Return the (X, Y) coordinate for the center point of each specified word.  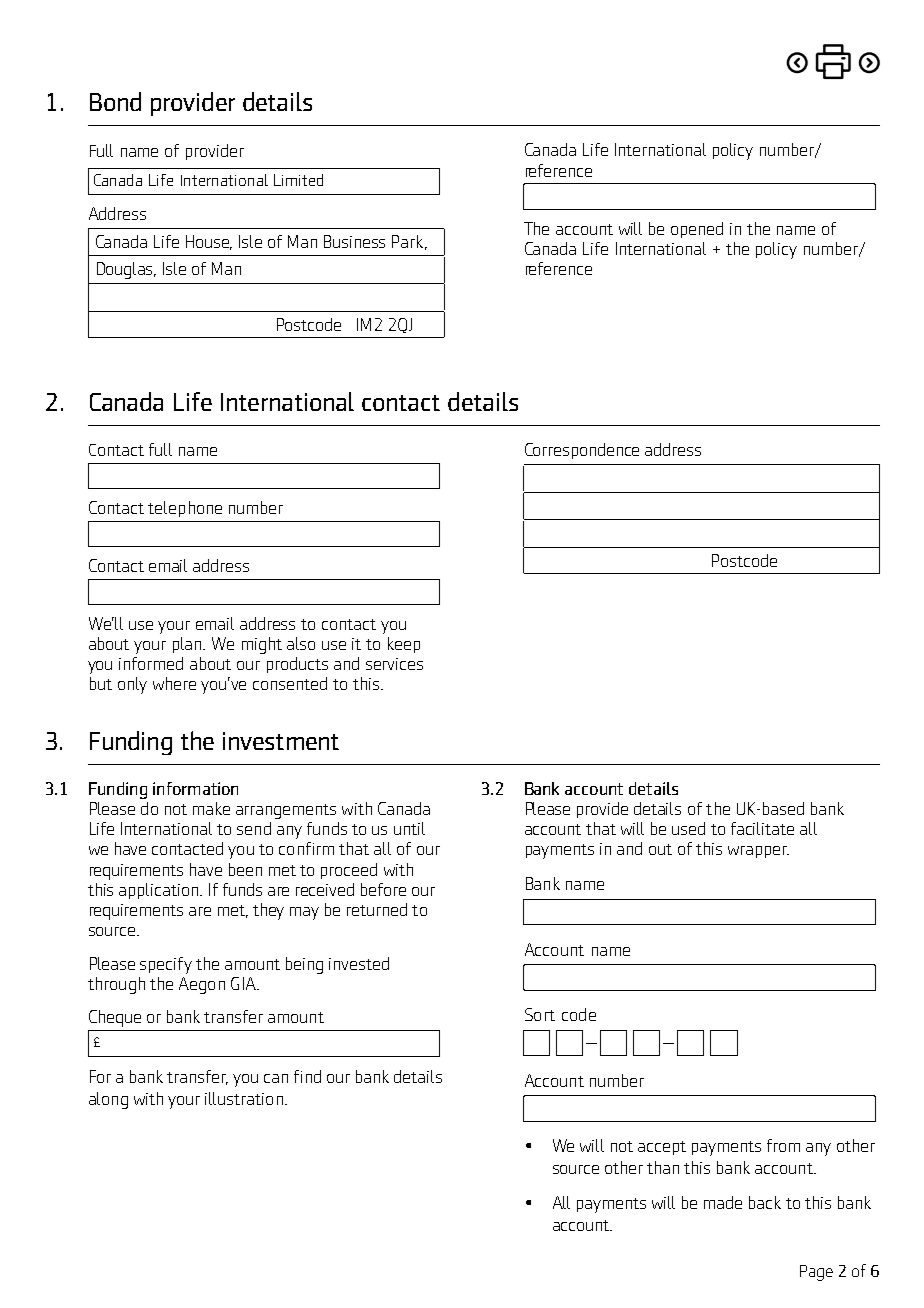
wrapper (758, 852)
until (409, 828)
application (160, 891)
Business (354, 241)
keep (404, 645)
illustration (244, 1098)
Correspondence (582, 451)
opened (697, 230)
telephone (185, 509)
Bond (115, 101)
